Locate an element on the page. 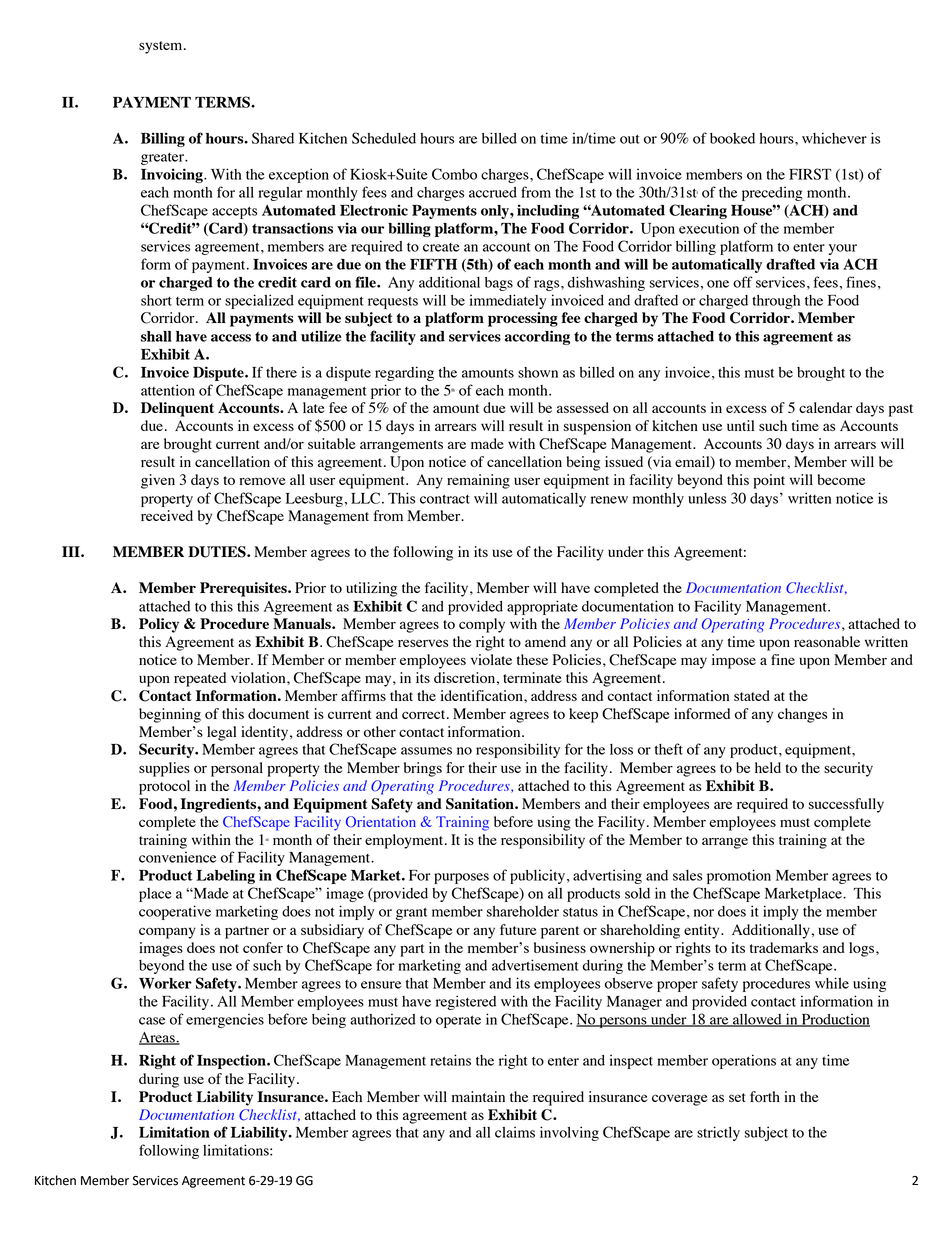 This document has height=1233, width=952. DUTIES is located at coordinates (218, 552).
